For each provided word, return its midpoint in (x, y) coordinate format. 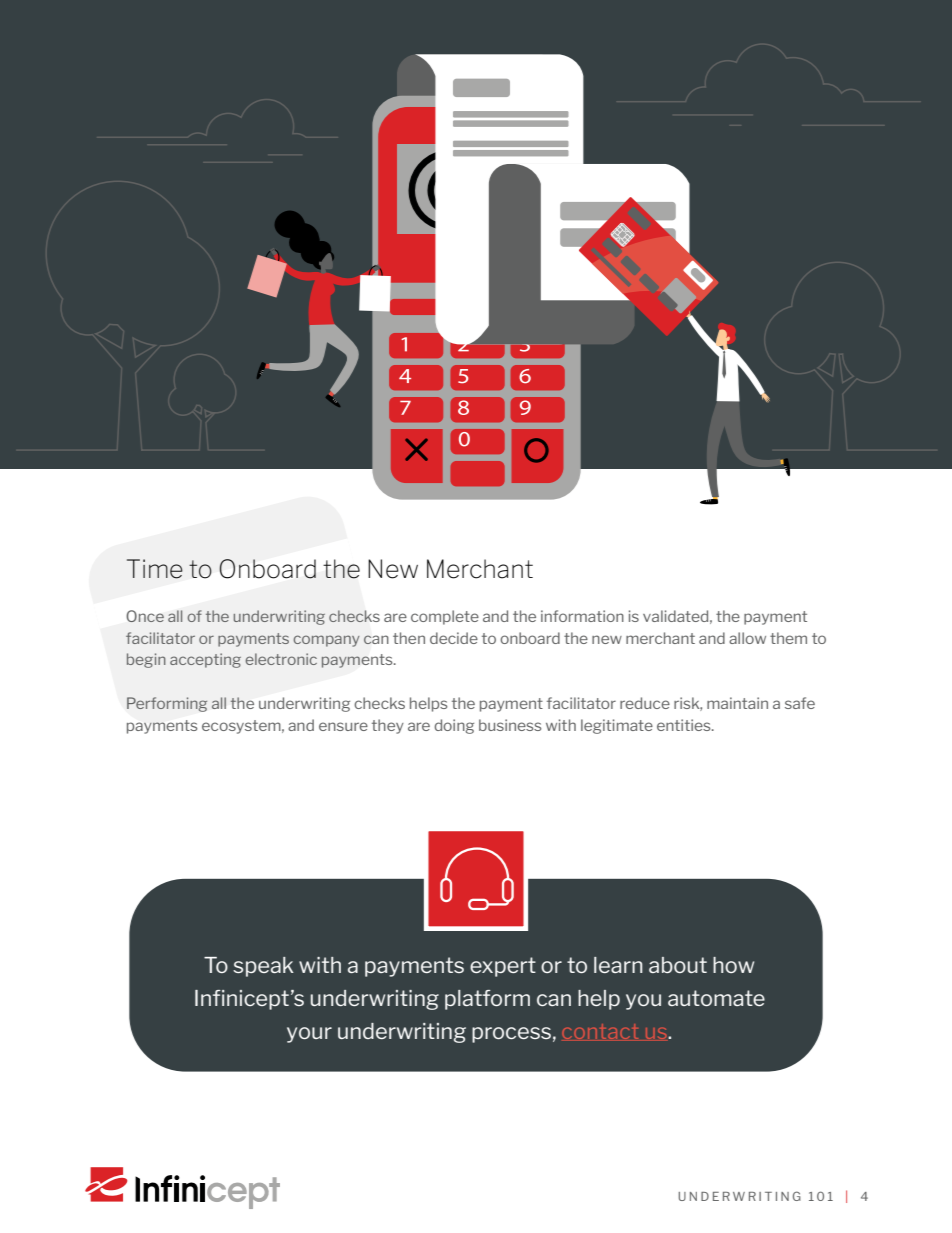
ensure (343, 726)
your (309, 1035)
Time (155, 569)
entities (685, 725)
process (511, 1035)
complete (445, 617)
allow (747, 638)
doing (454, 726)
